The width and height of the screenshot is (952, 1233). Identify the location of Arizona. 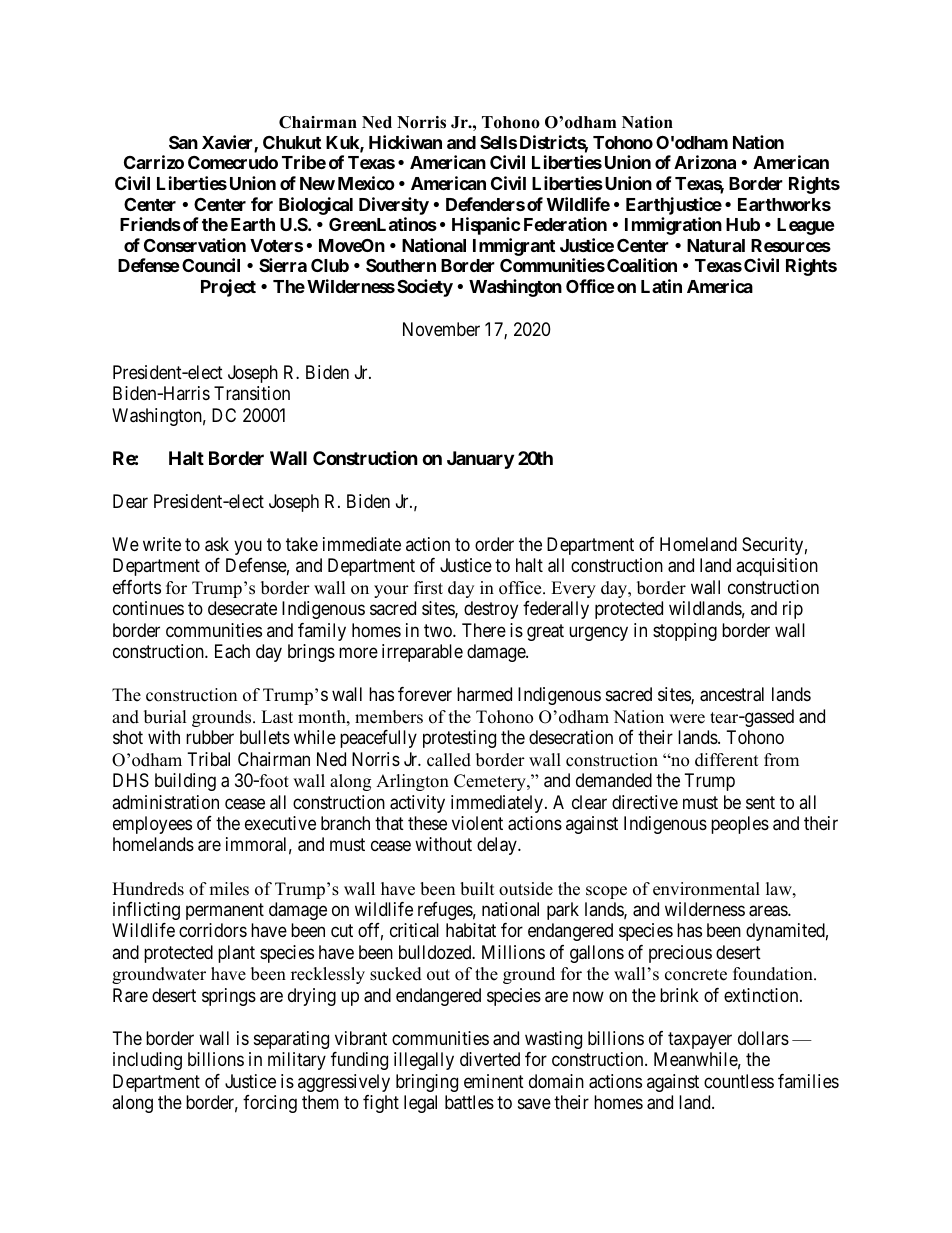
(705, 162).
